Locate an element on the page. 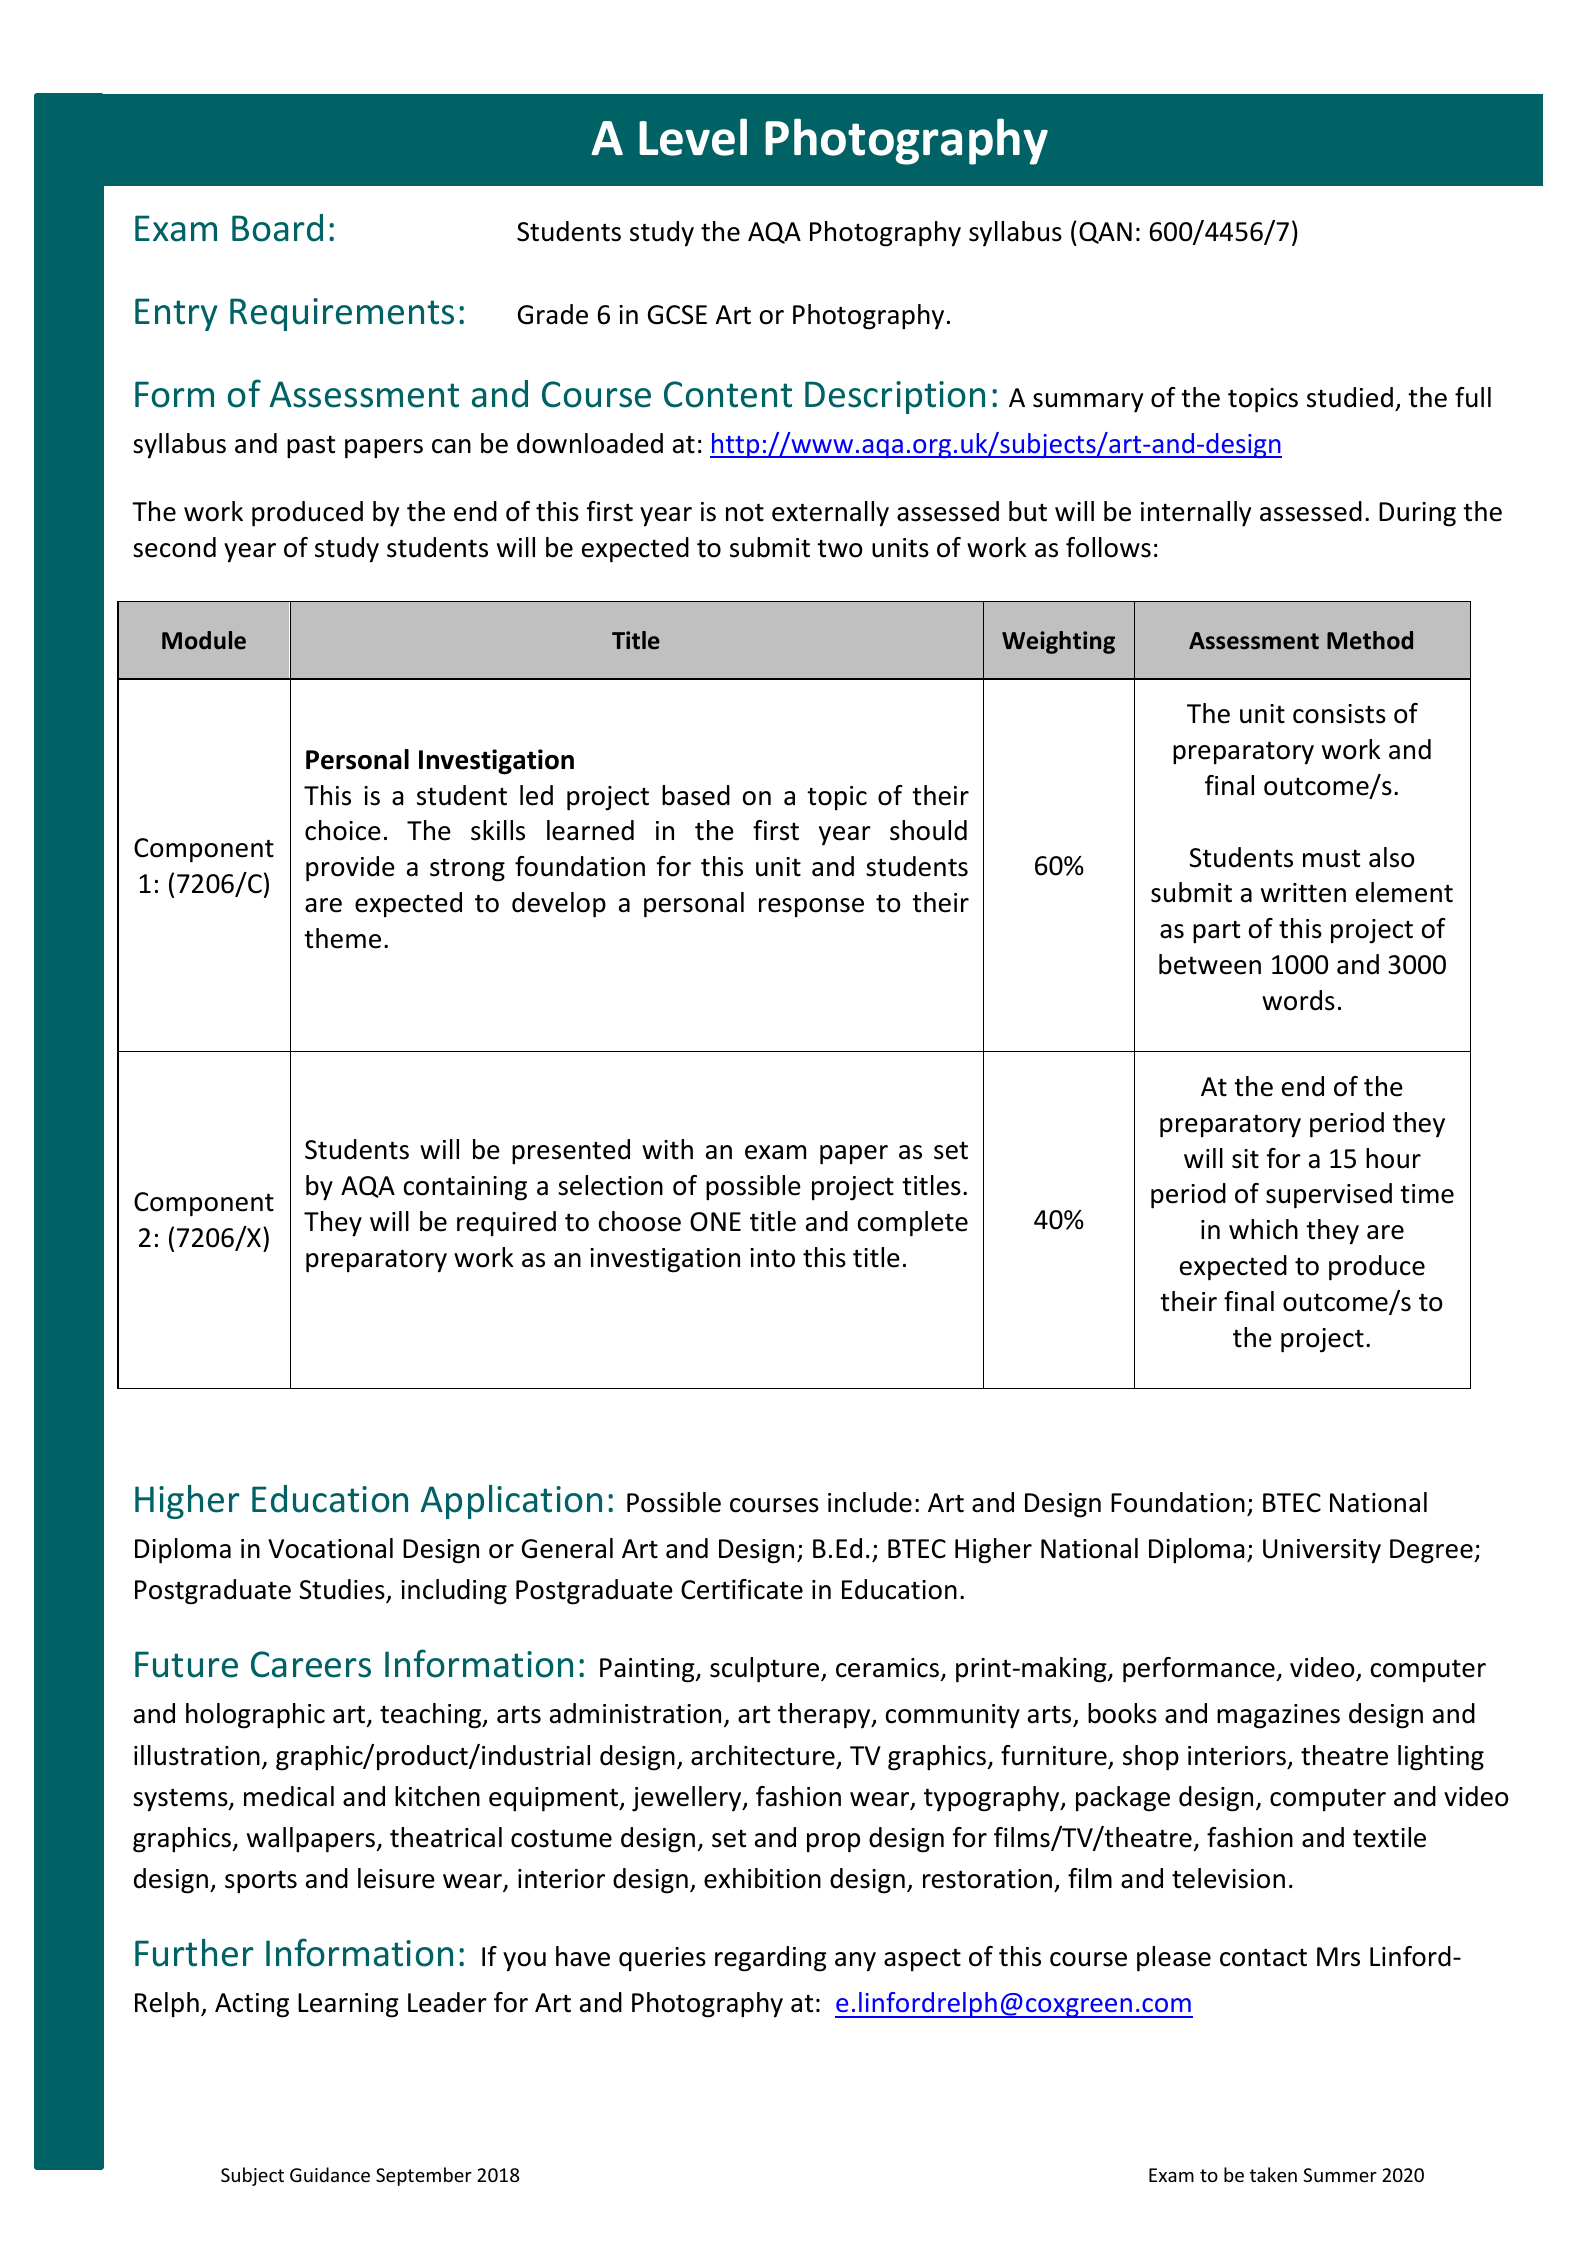 The height and width of the image is (2246, 1588). magazines is located at coordinates (1278, 1716).
